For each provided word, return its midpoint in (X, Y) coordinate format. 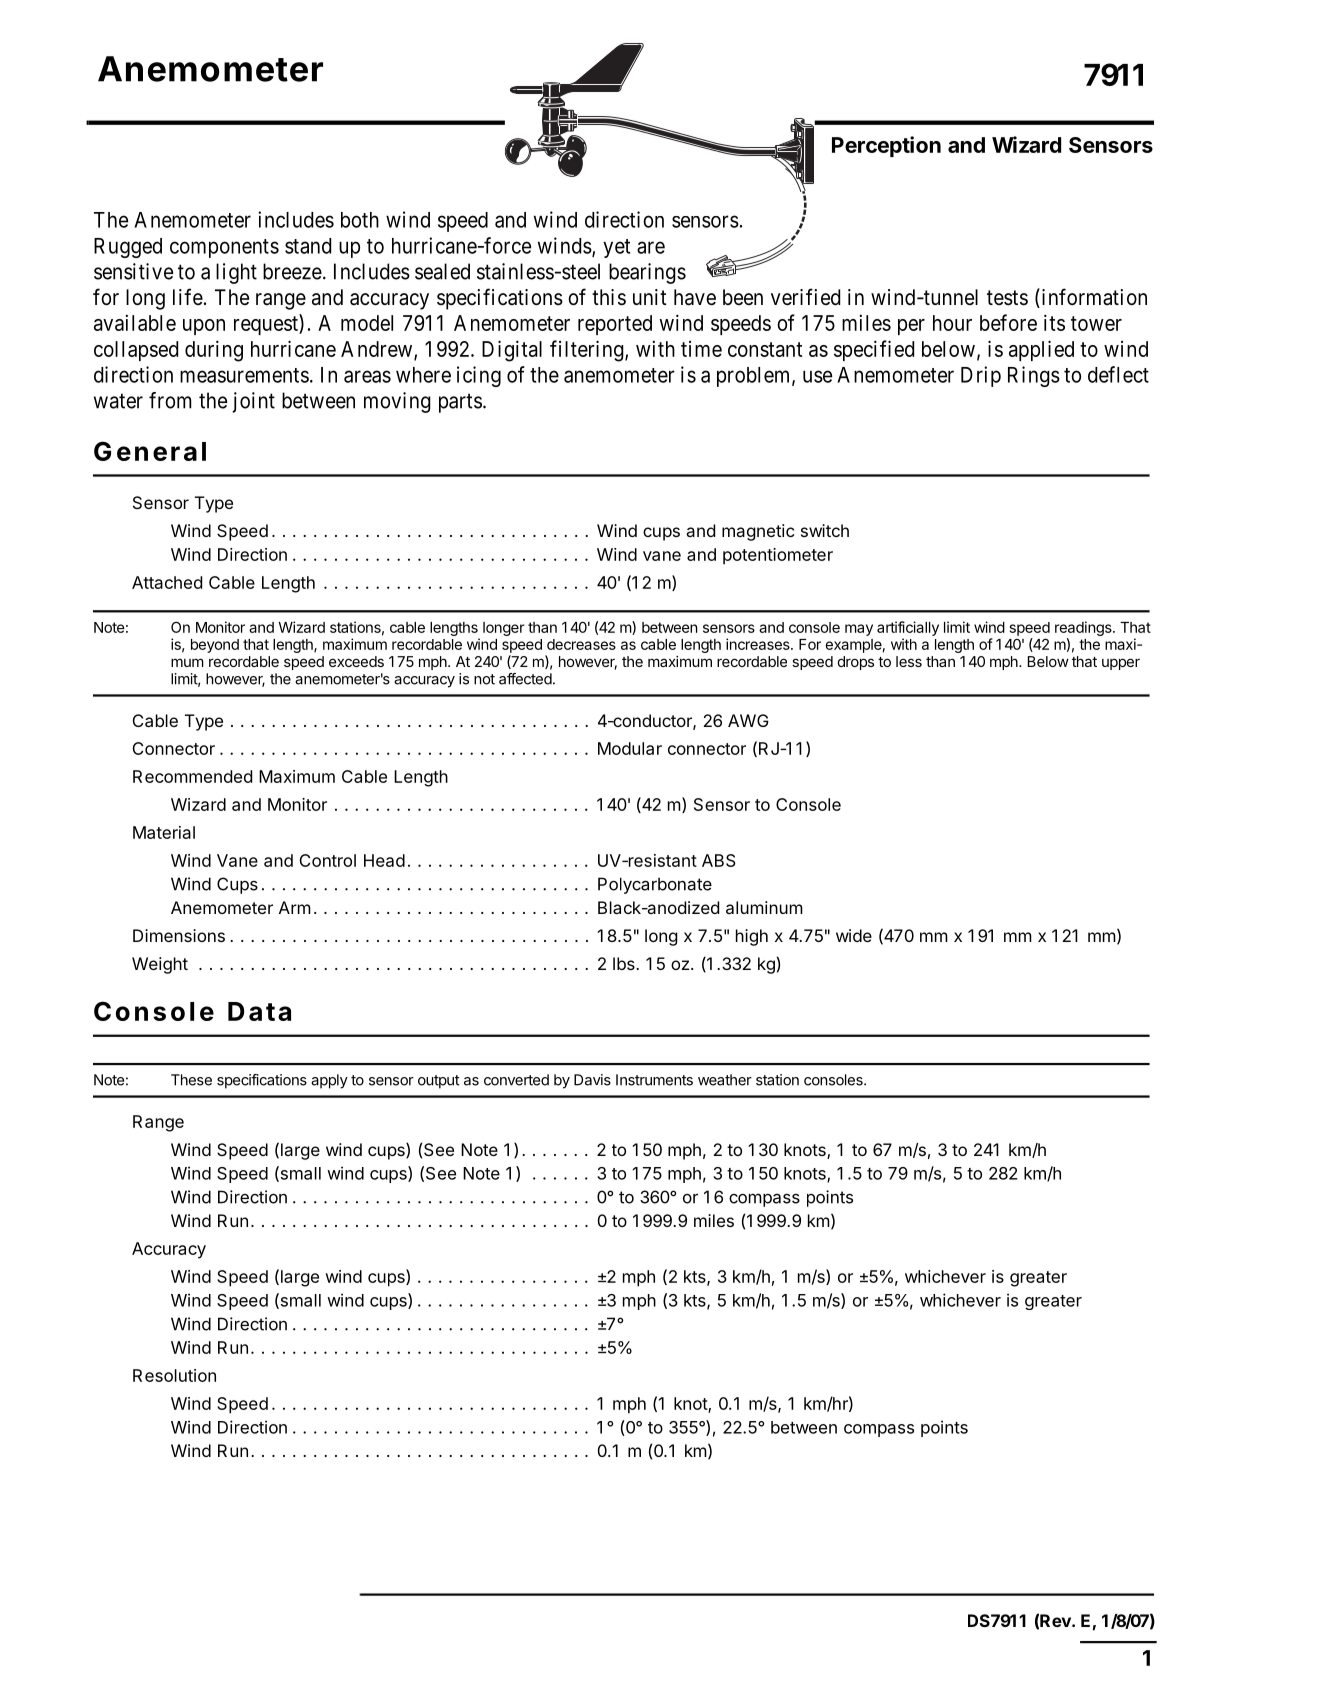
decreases (581, 644)
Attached (167, 582)
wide (854, 935)
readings (1084, 628)
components (224, 248)
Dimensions (179, 935)
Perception (886, 146)
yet (616, 248)
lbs (625, 963)
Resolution (174, 1375)
